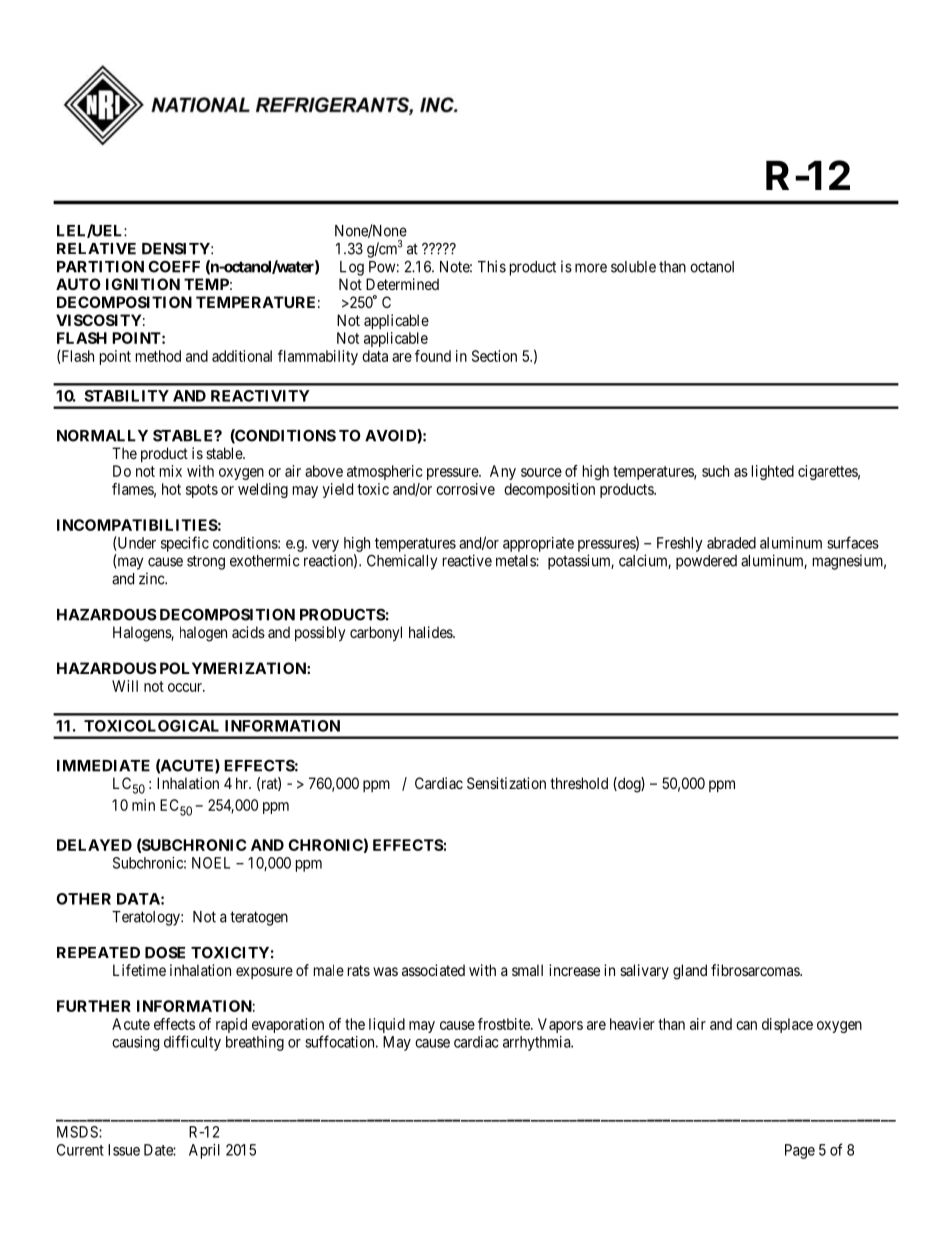  I want to click on Sensitization, so click(506, 783).
